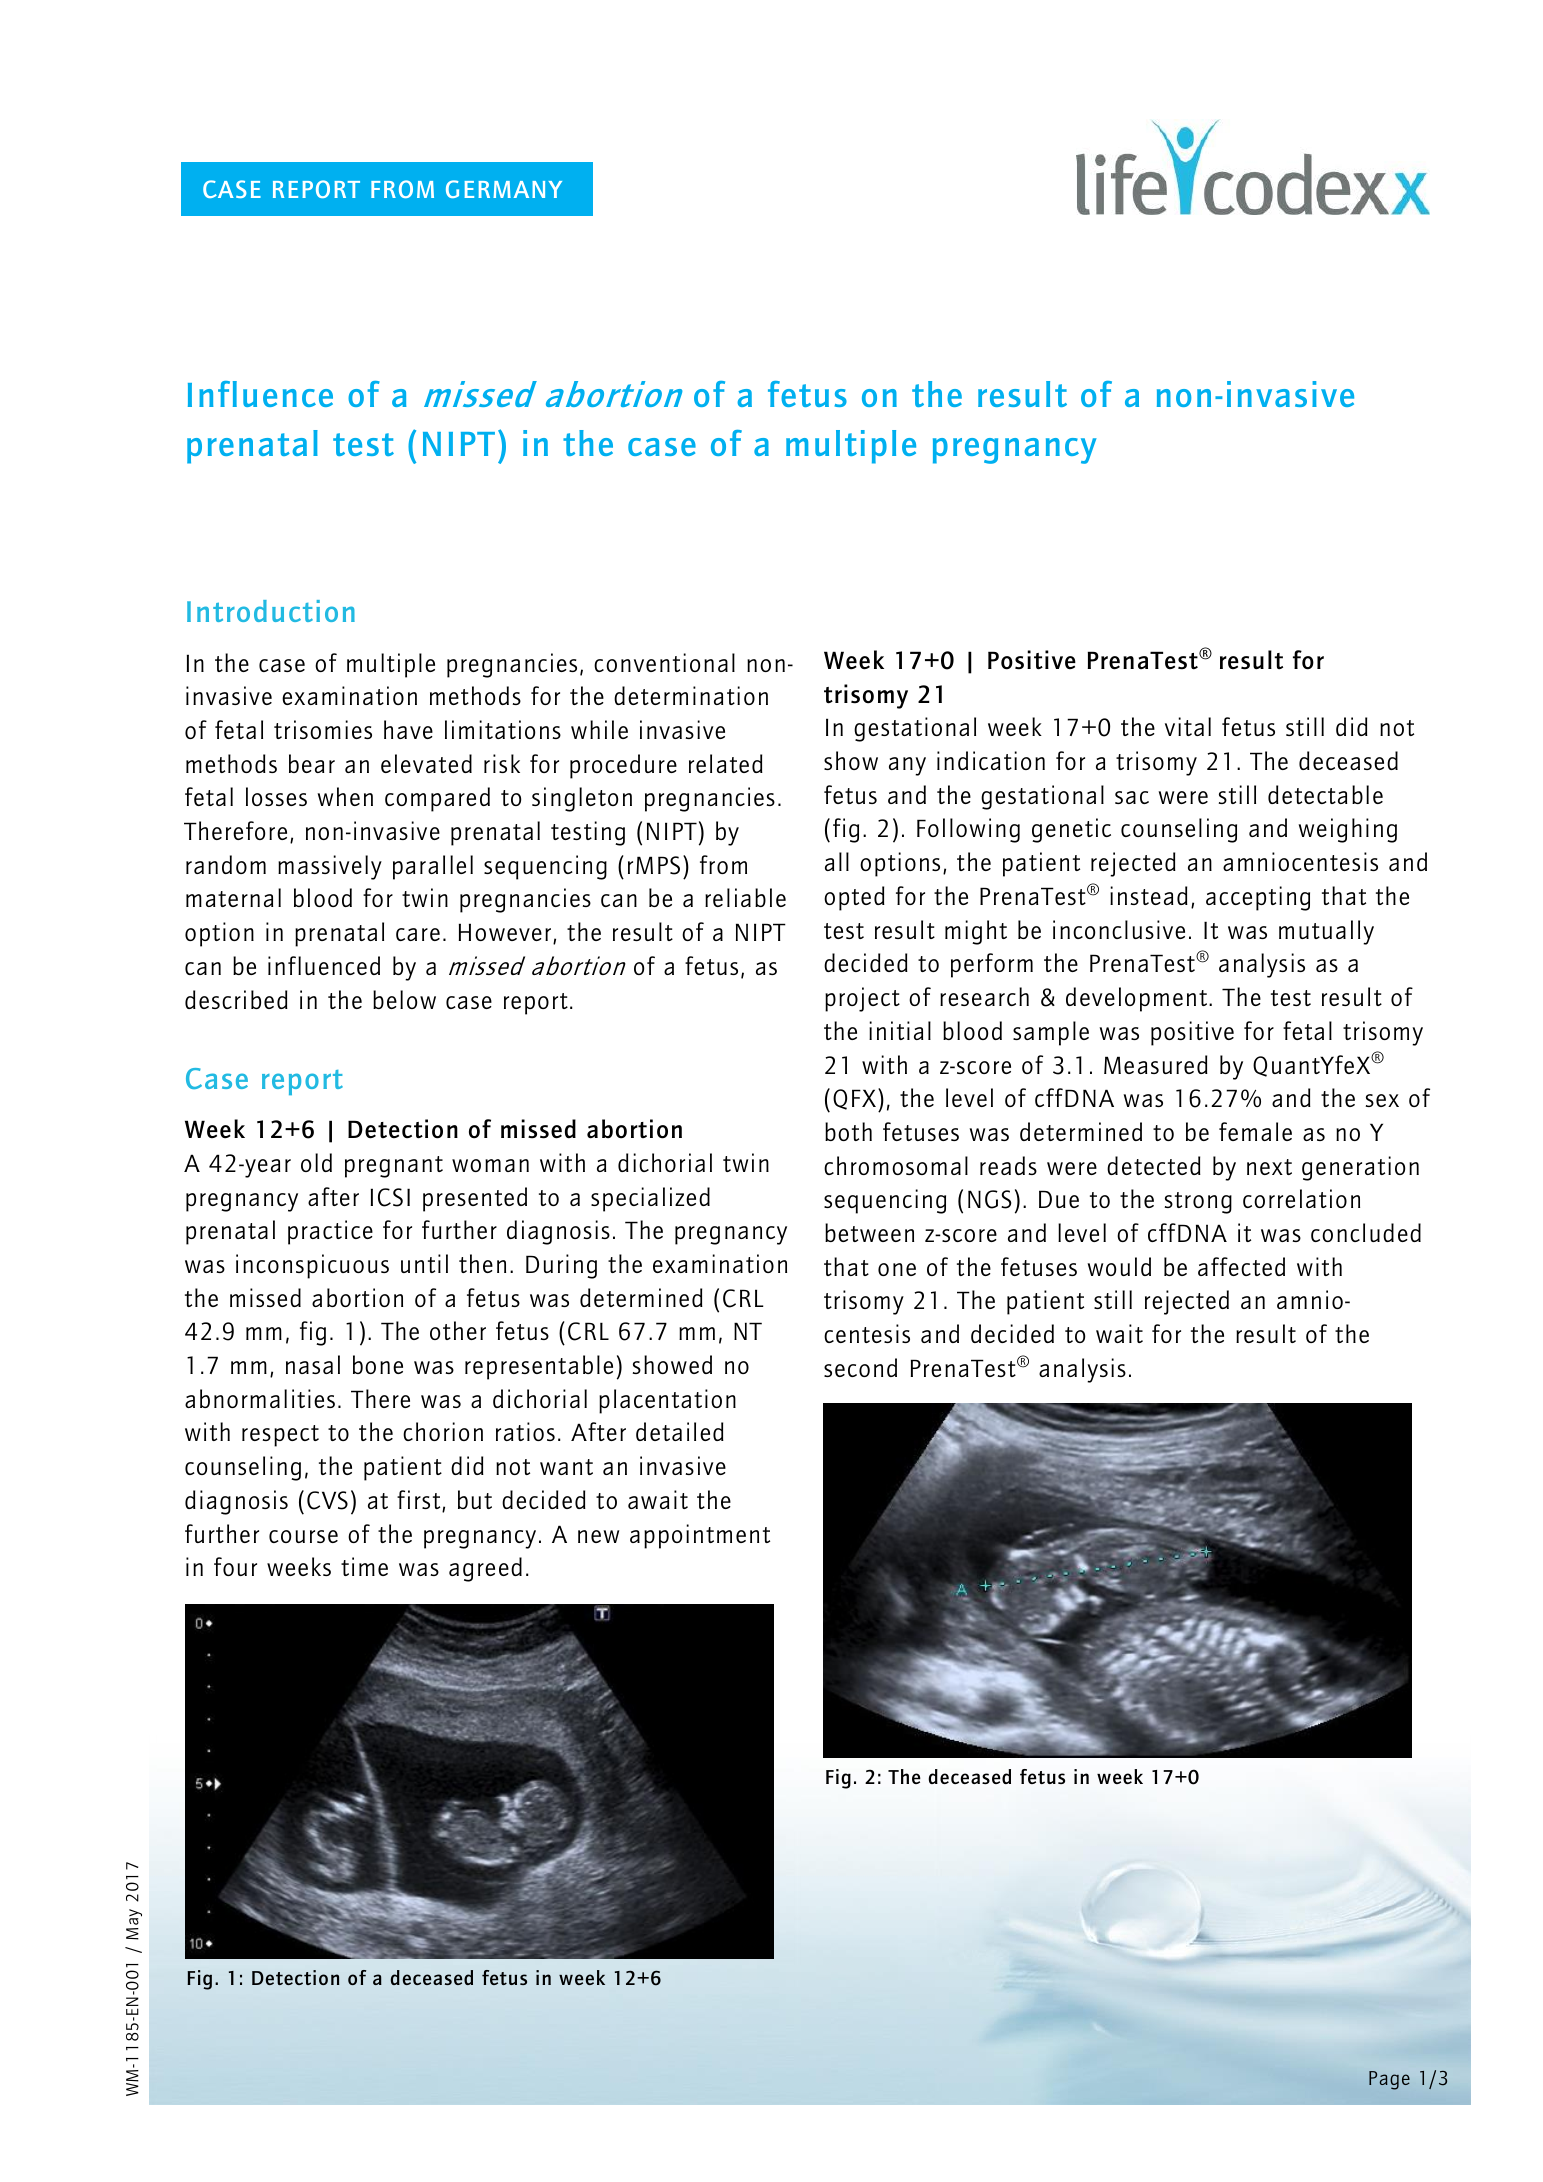 The image size is (1543, 2182). I want to click on agreed, so click(485, 1569).
